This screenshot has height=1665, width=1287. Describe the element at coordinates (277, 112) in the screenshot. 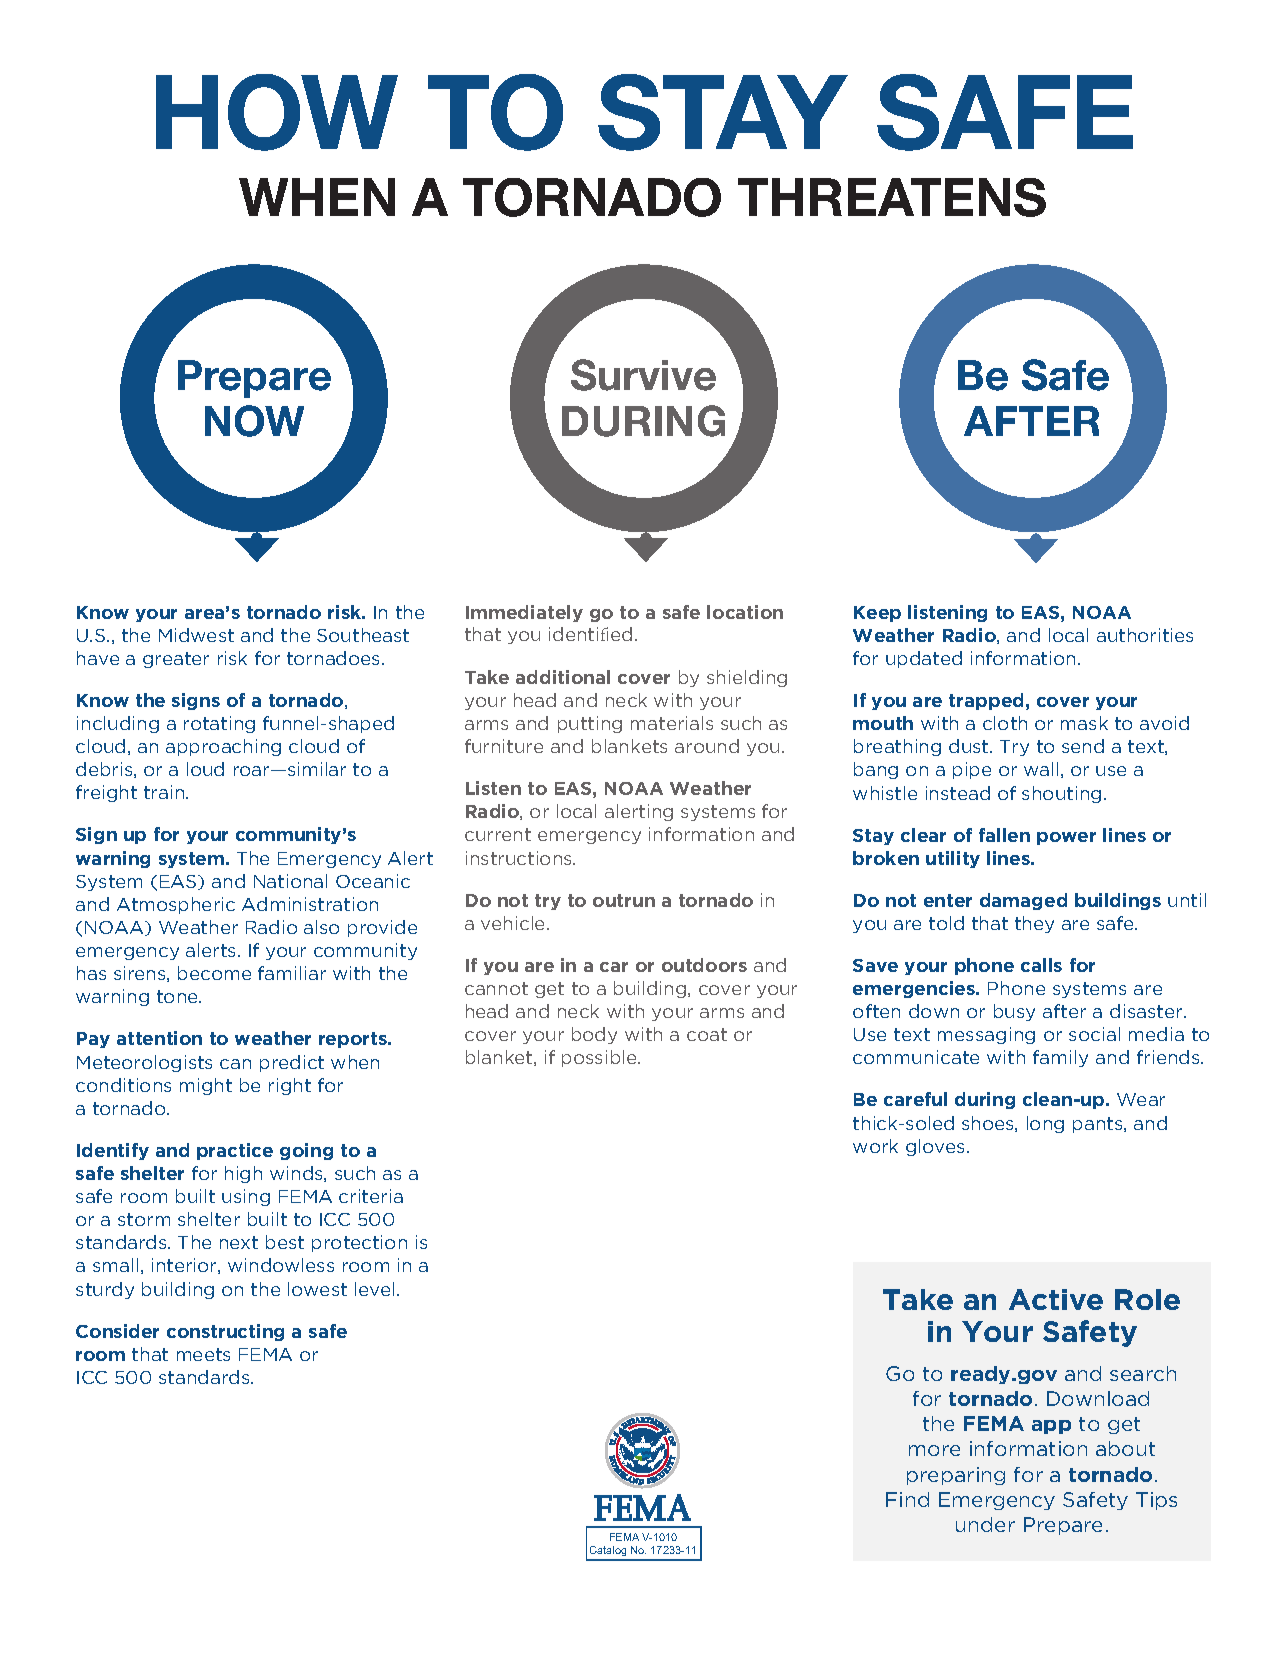

I see `HOW` at that location.
